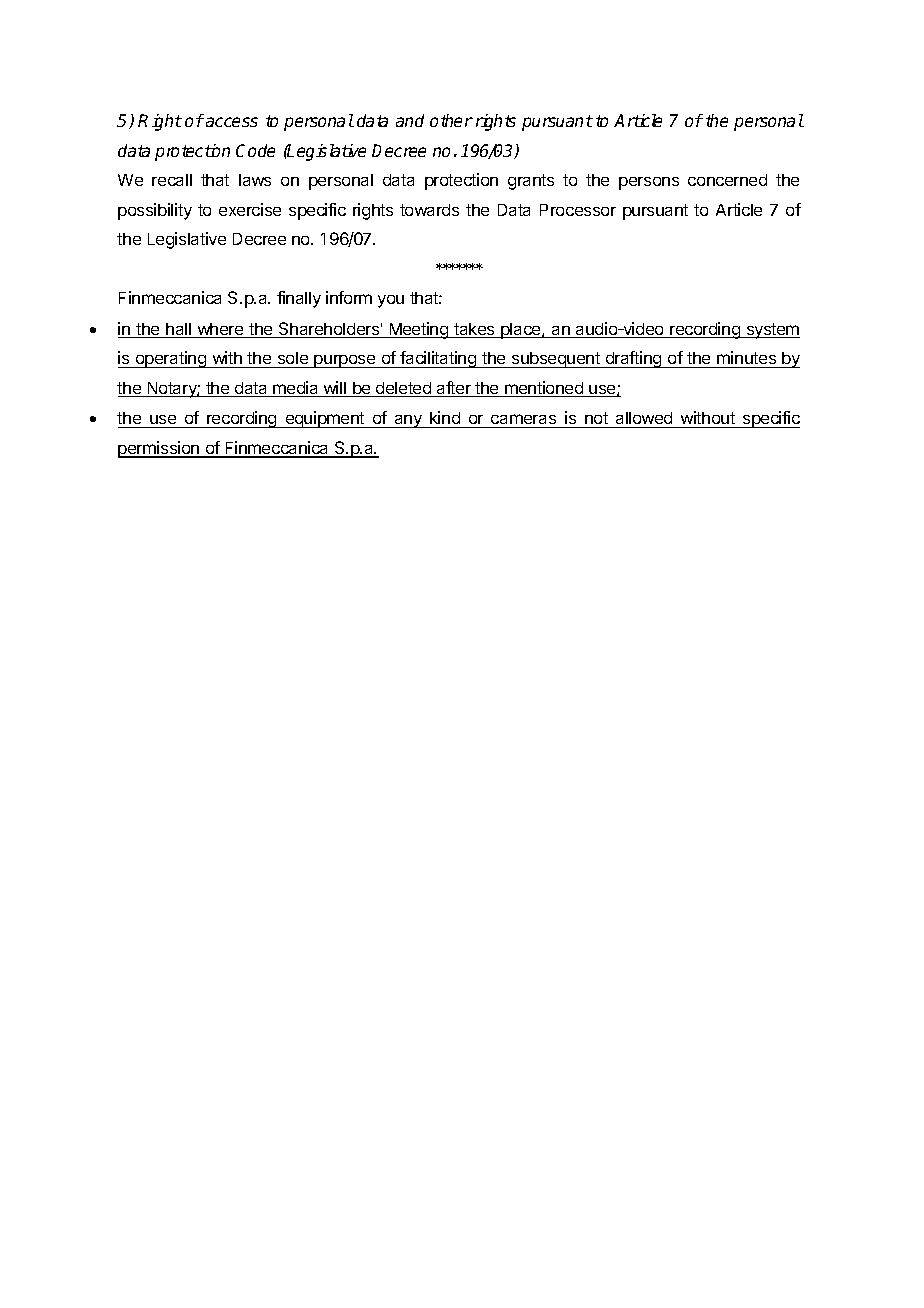 The image size is (924, 1308). Describe the element at coordinates (250, 209) in the image. I see `exercise` at that location.
